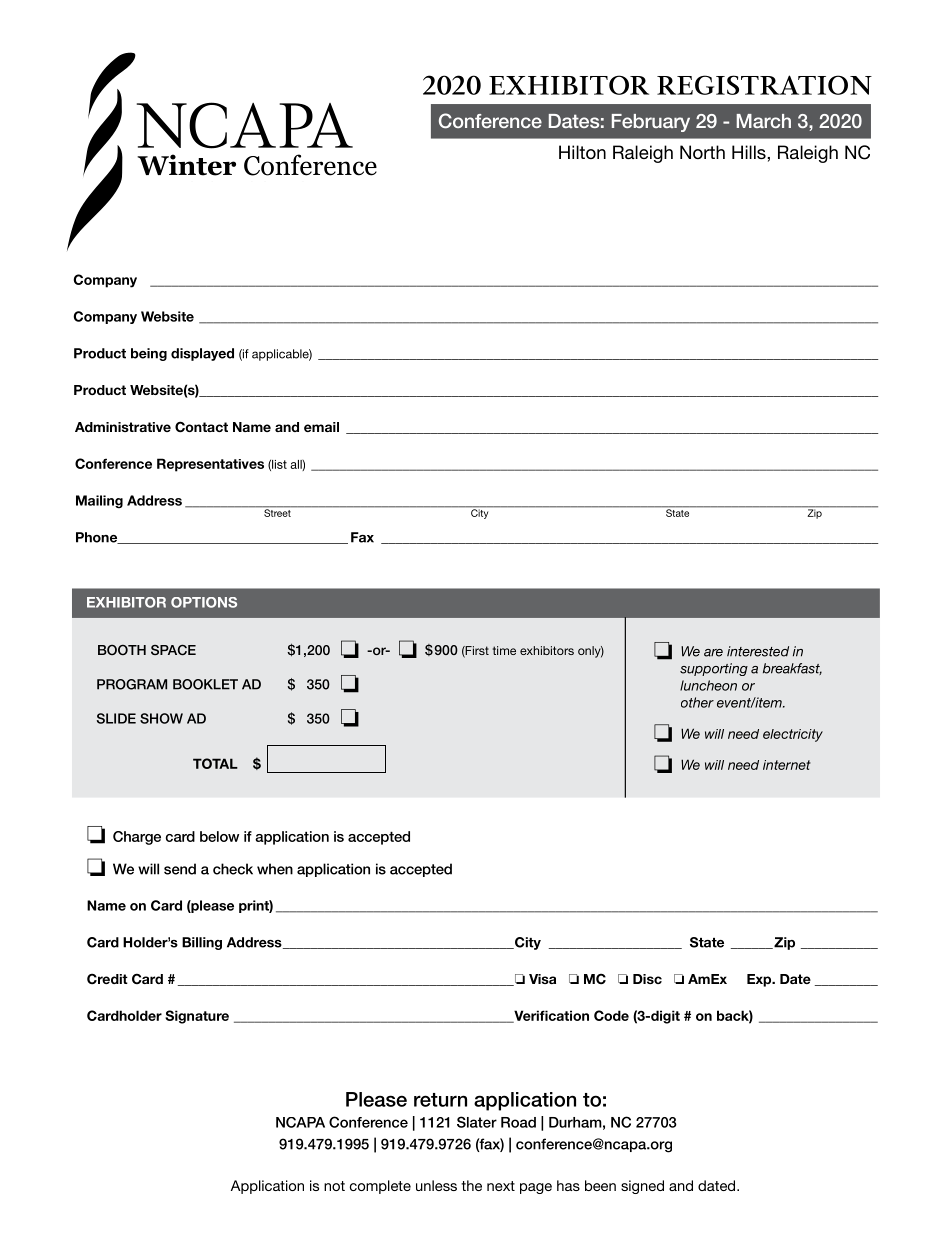 This screenshot has width=952, height=1233. I want to click on not, so click(334, 1186).
